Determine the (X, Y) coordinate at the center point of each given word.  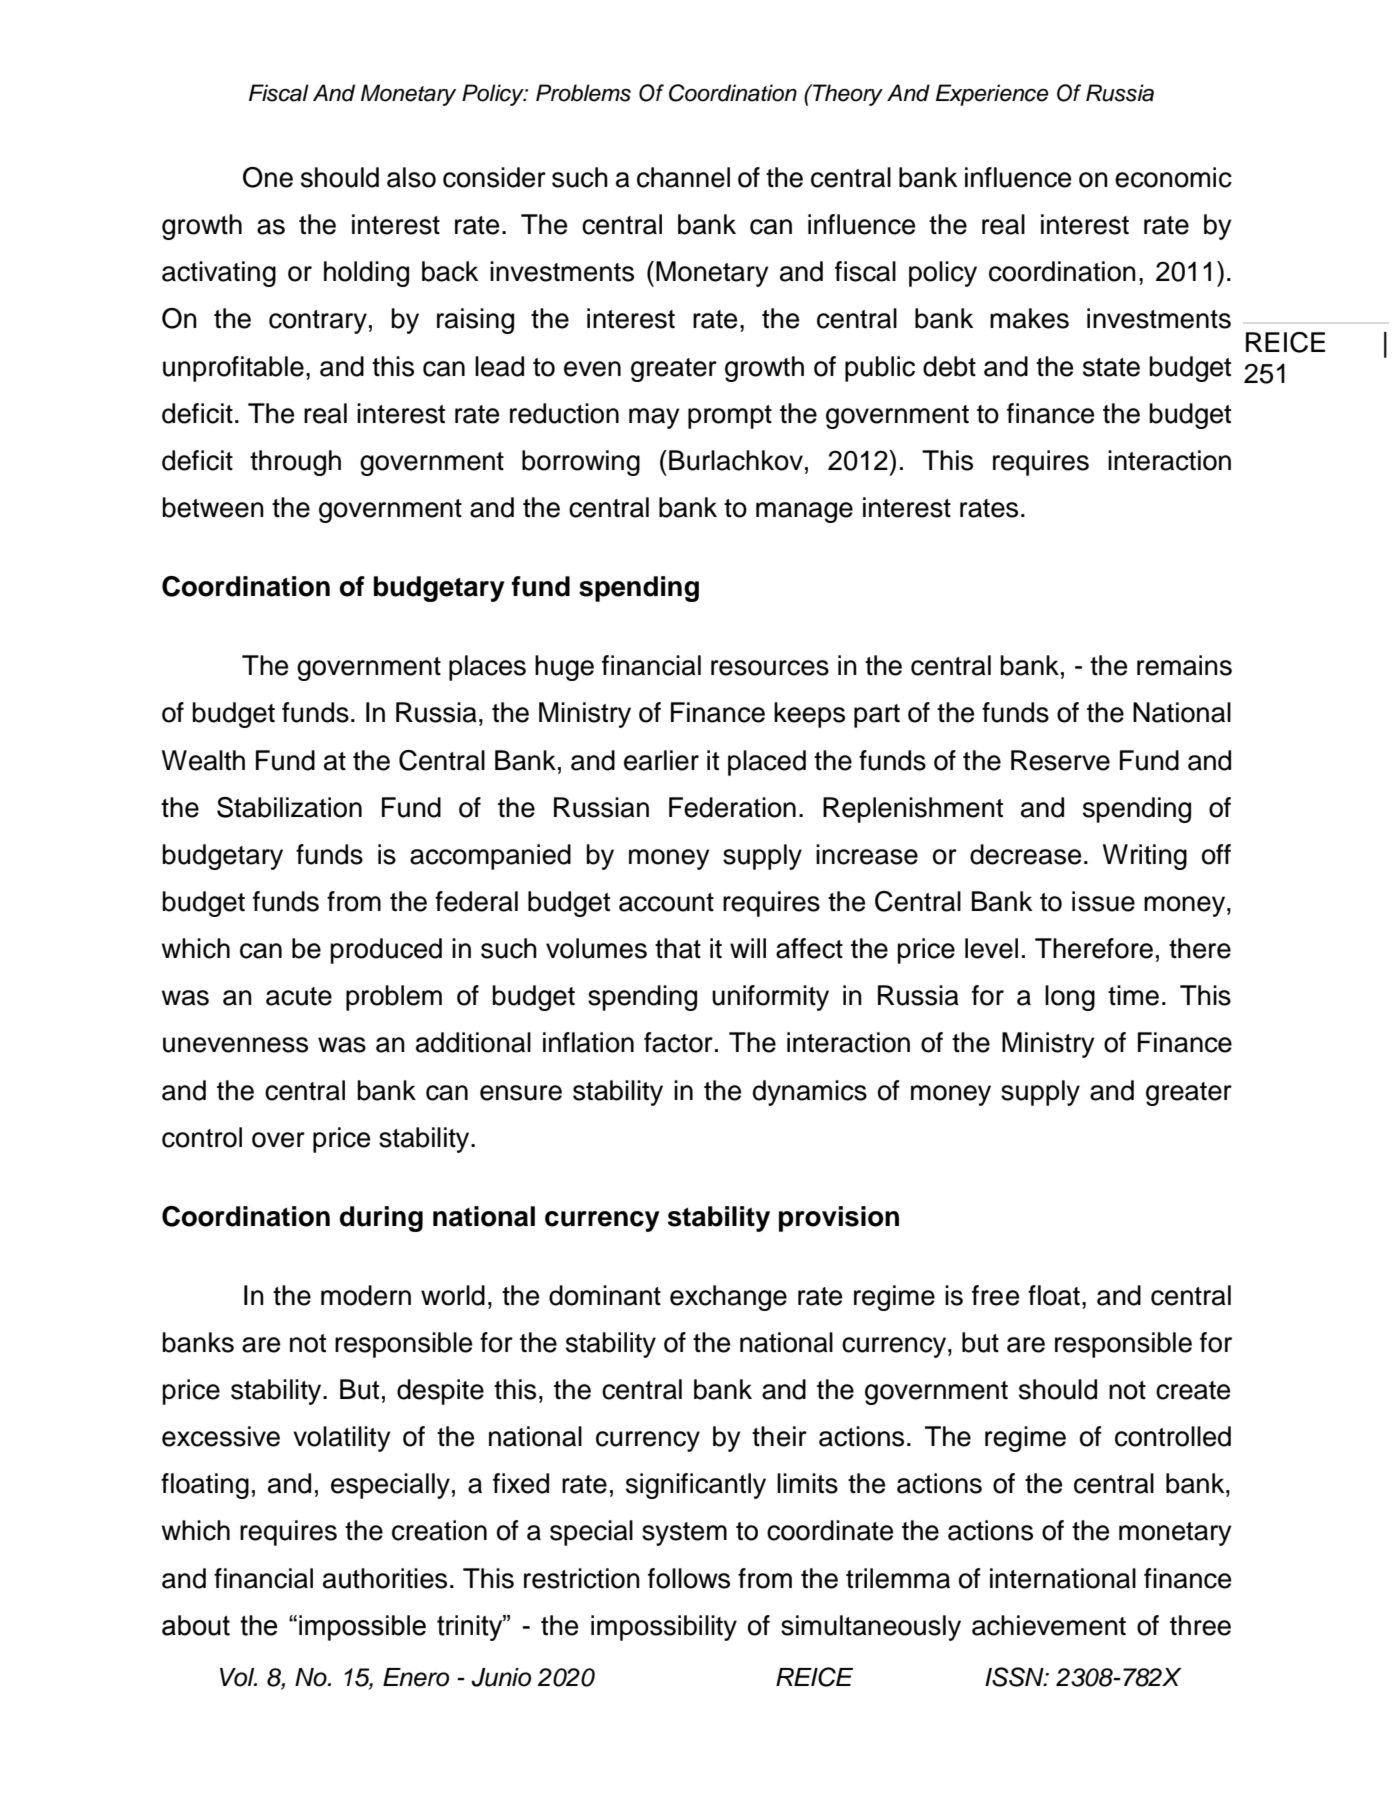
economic (1173, 177)
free (995, 1295)
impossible (362, 1628)
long (1070, 998)
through (295, 463)
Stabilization (289, 807)
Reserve (1060, 760)
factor (678, 1042)
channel (683, 177)
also (411, 177)
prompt (730, 417)
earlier (661, 760)
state (1111, 367)
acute (299, 996)
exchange (728, 1298)
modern (366, 1295)
